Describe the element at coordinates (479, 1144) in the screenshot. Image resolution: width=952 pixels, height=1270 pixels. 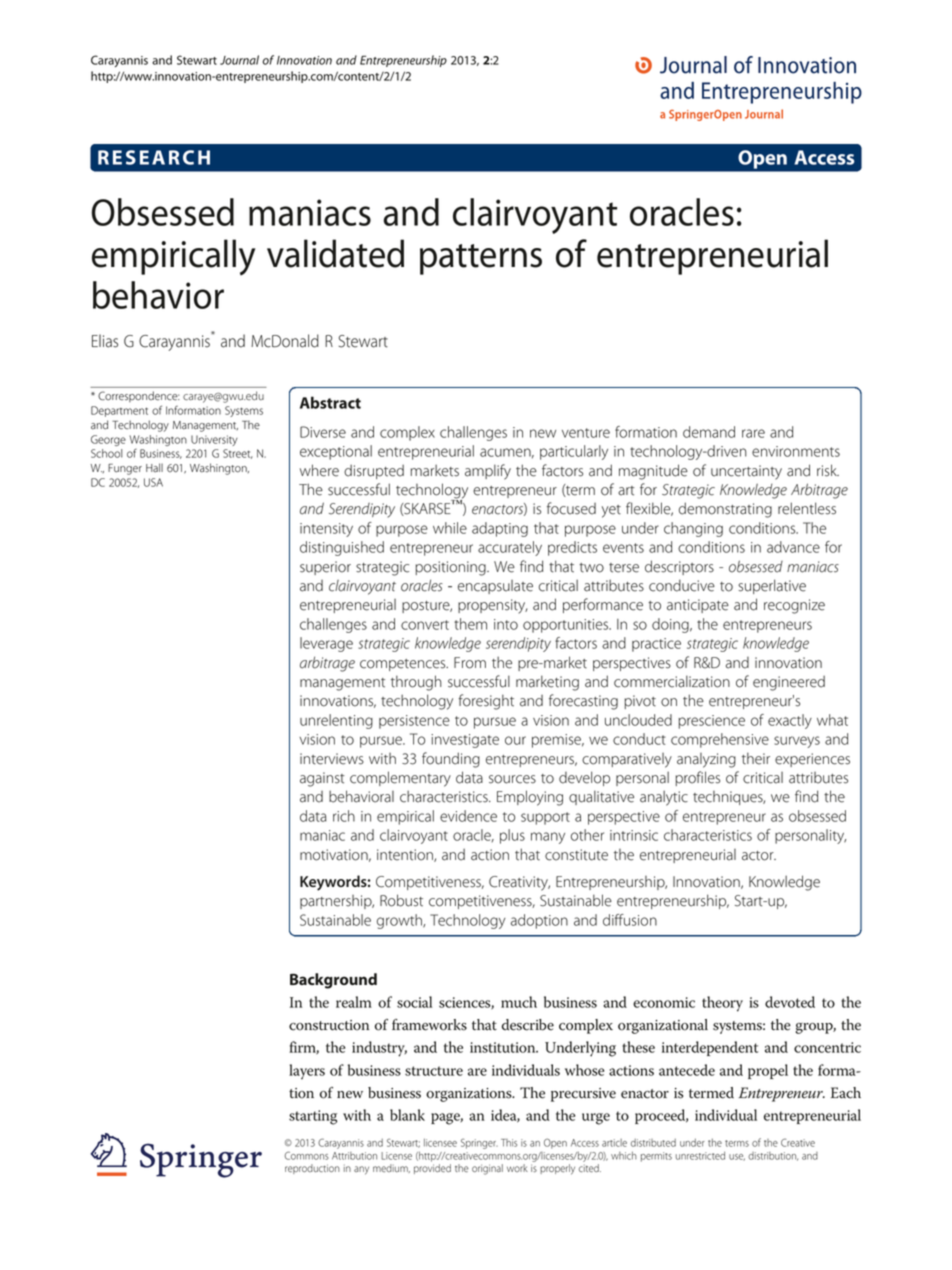
I see `Springer` at that location.
